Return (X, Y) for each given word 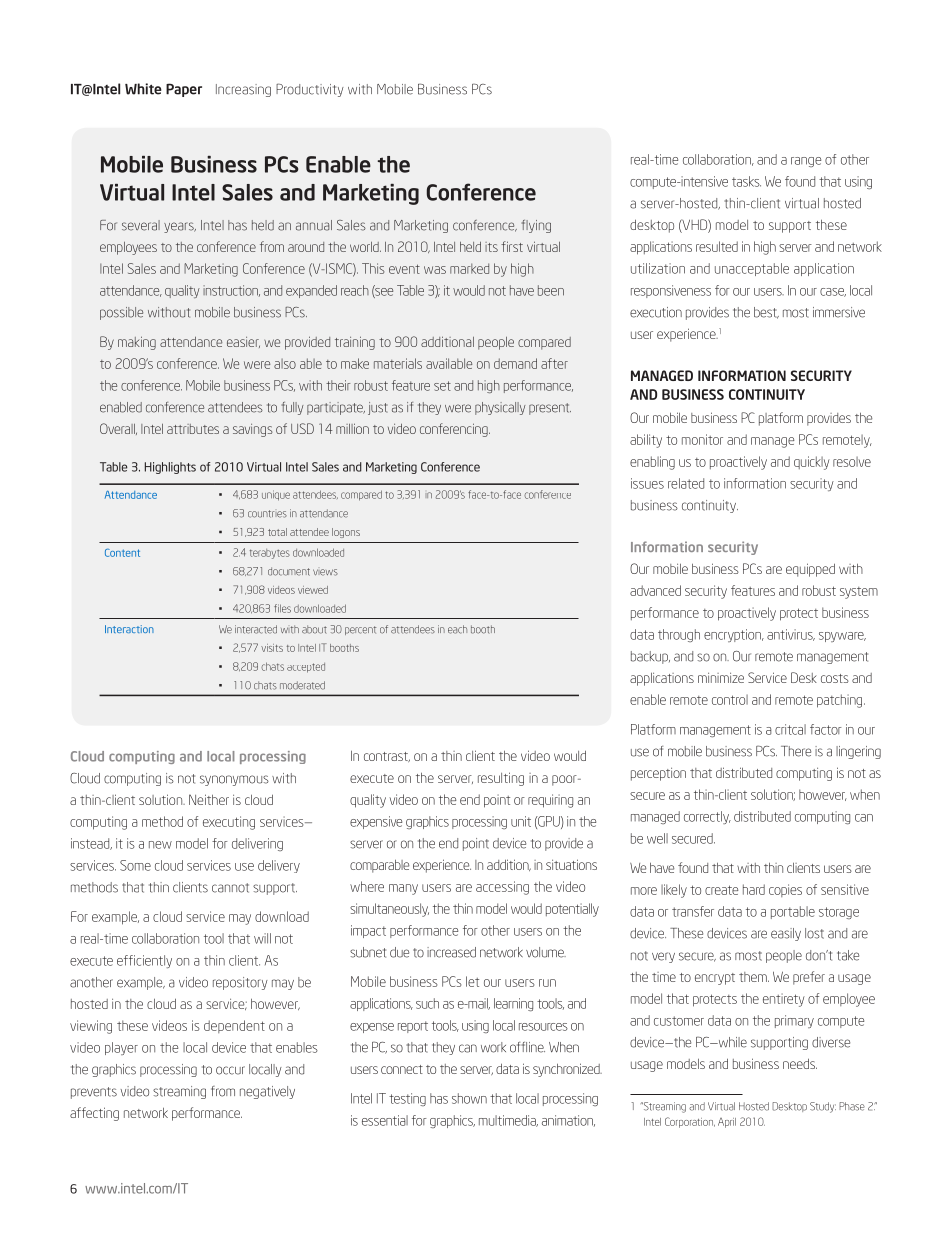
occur (230, 1070)
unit (521, 821)
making (137, 343)
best (766, 313)
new (160, 845)
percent (360, 630)
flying (536, 226)
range (806, 162)
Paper (184, 90)
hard (754, 889)
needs (800, 1063)
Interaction (129, 629)
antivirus (791, 635)
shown (469, 1098)
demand (515, 363)
